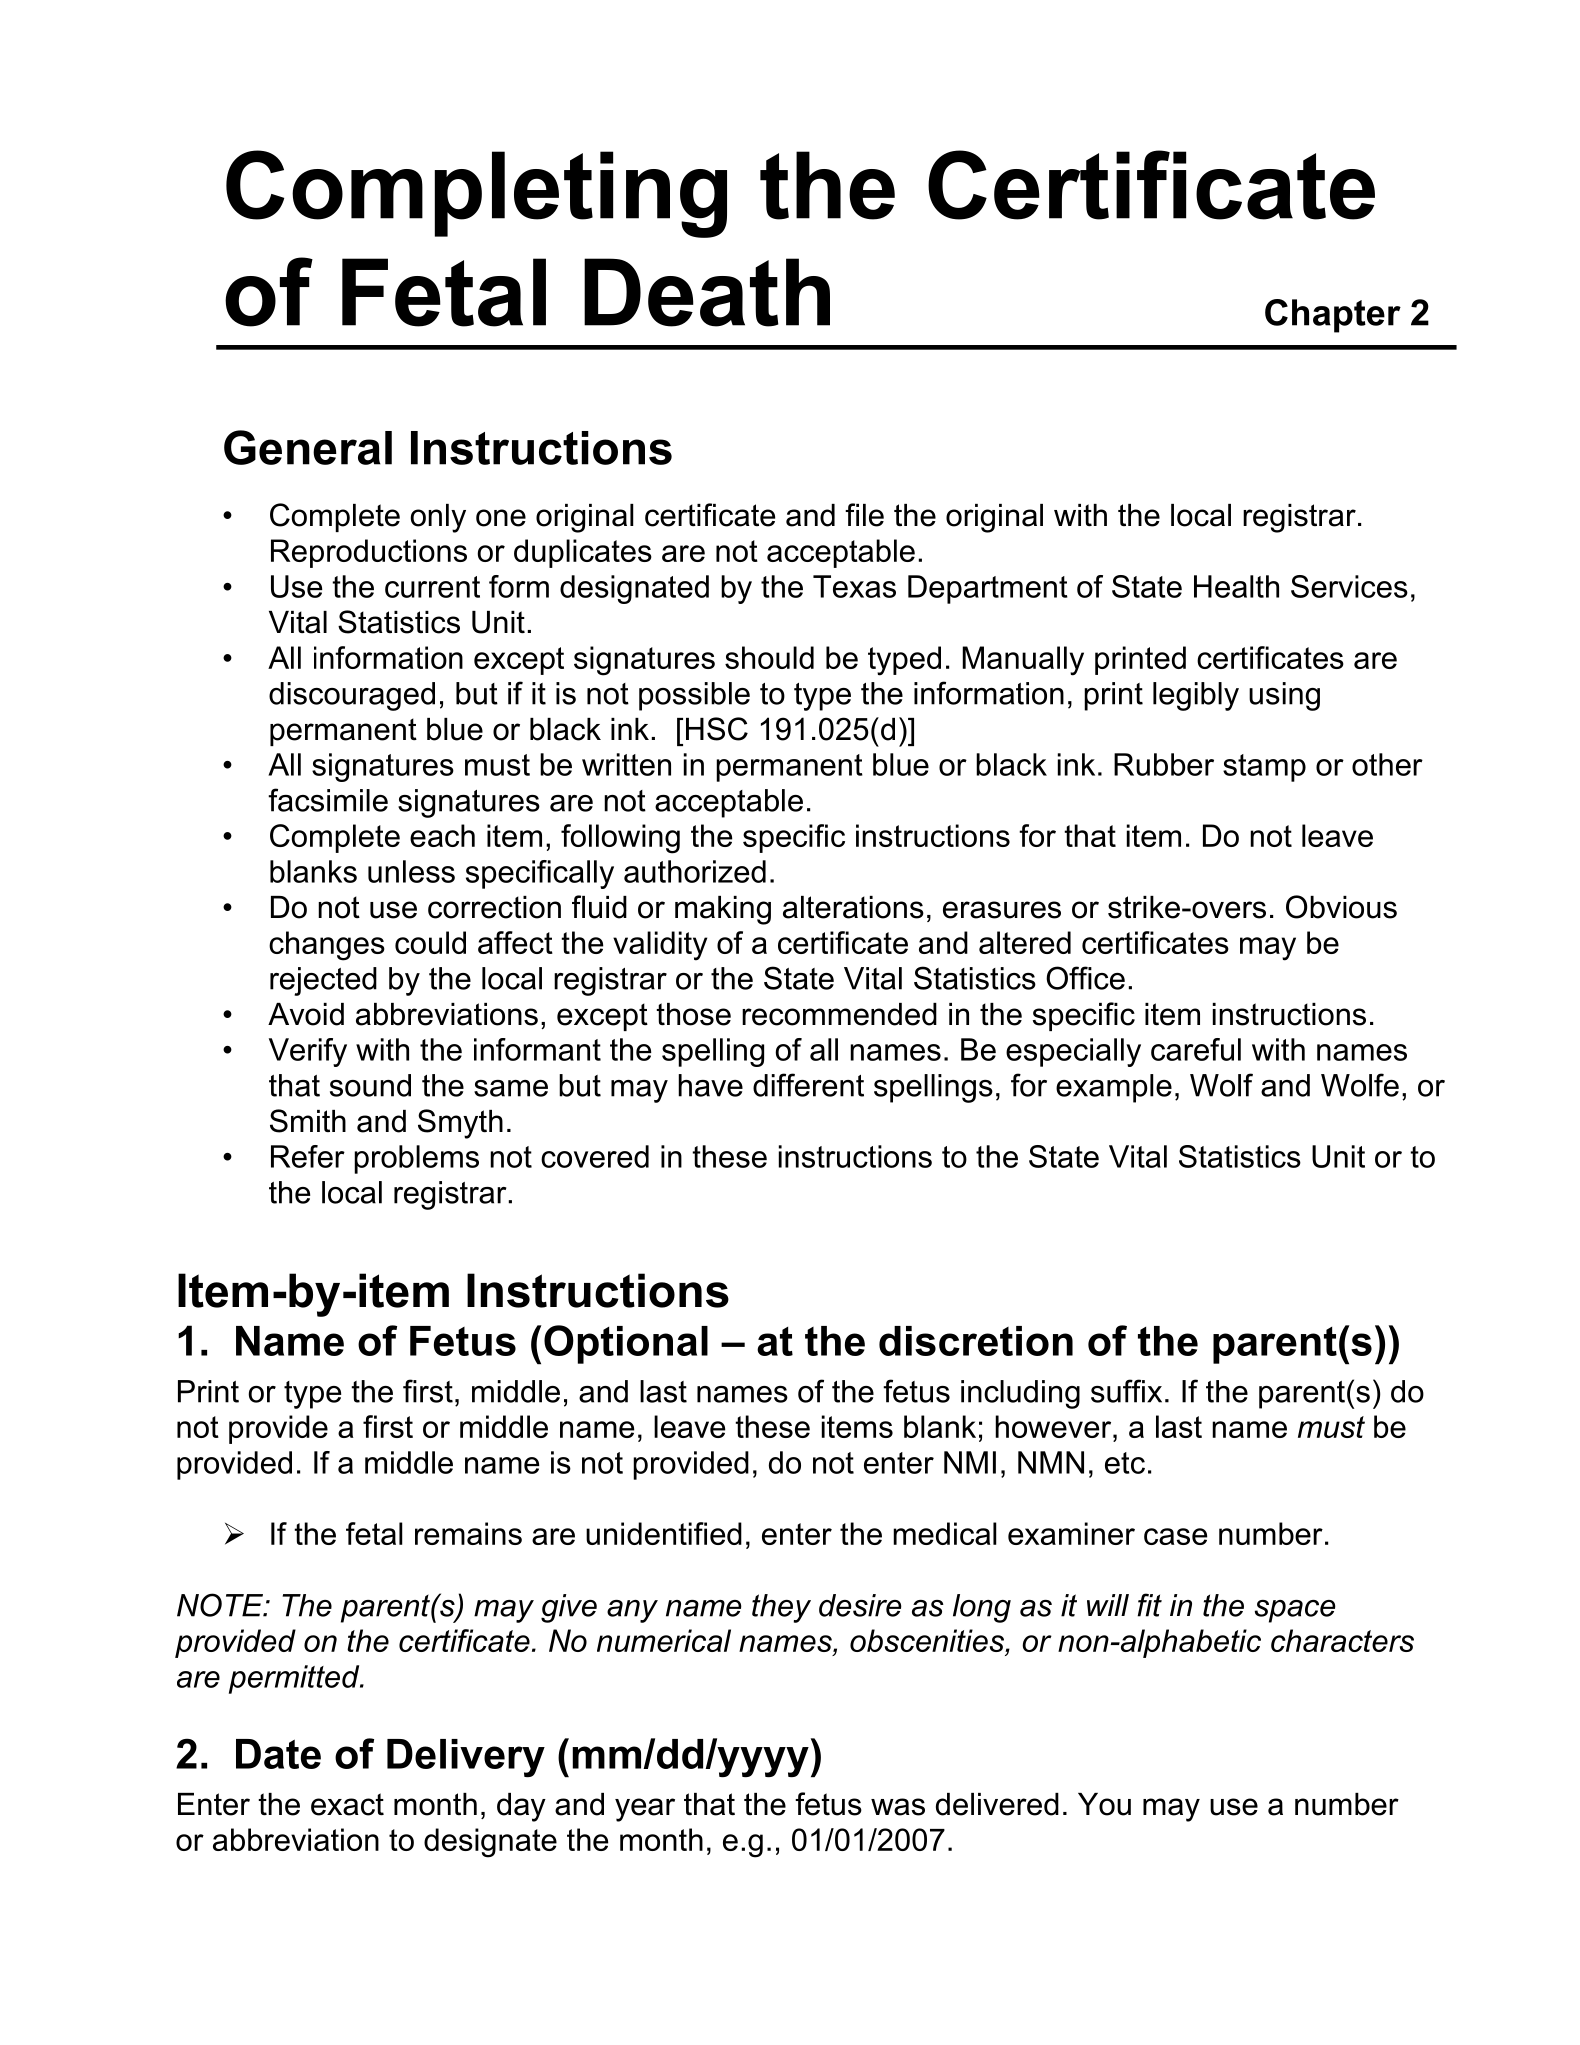 The image size is (1580, 2045). Describe the element at coordinates (717, 729) in the screenshot. I see `HSC` at that location.
